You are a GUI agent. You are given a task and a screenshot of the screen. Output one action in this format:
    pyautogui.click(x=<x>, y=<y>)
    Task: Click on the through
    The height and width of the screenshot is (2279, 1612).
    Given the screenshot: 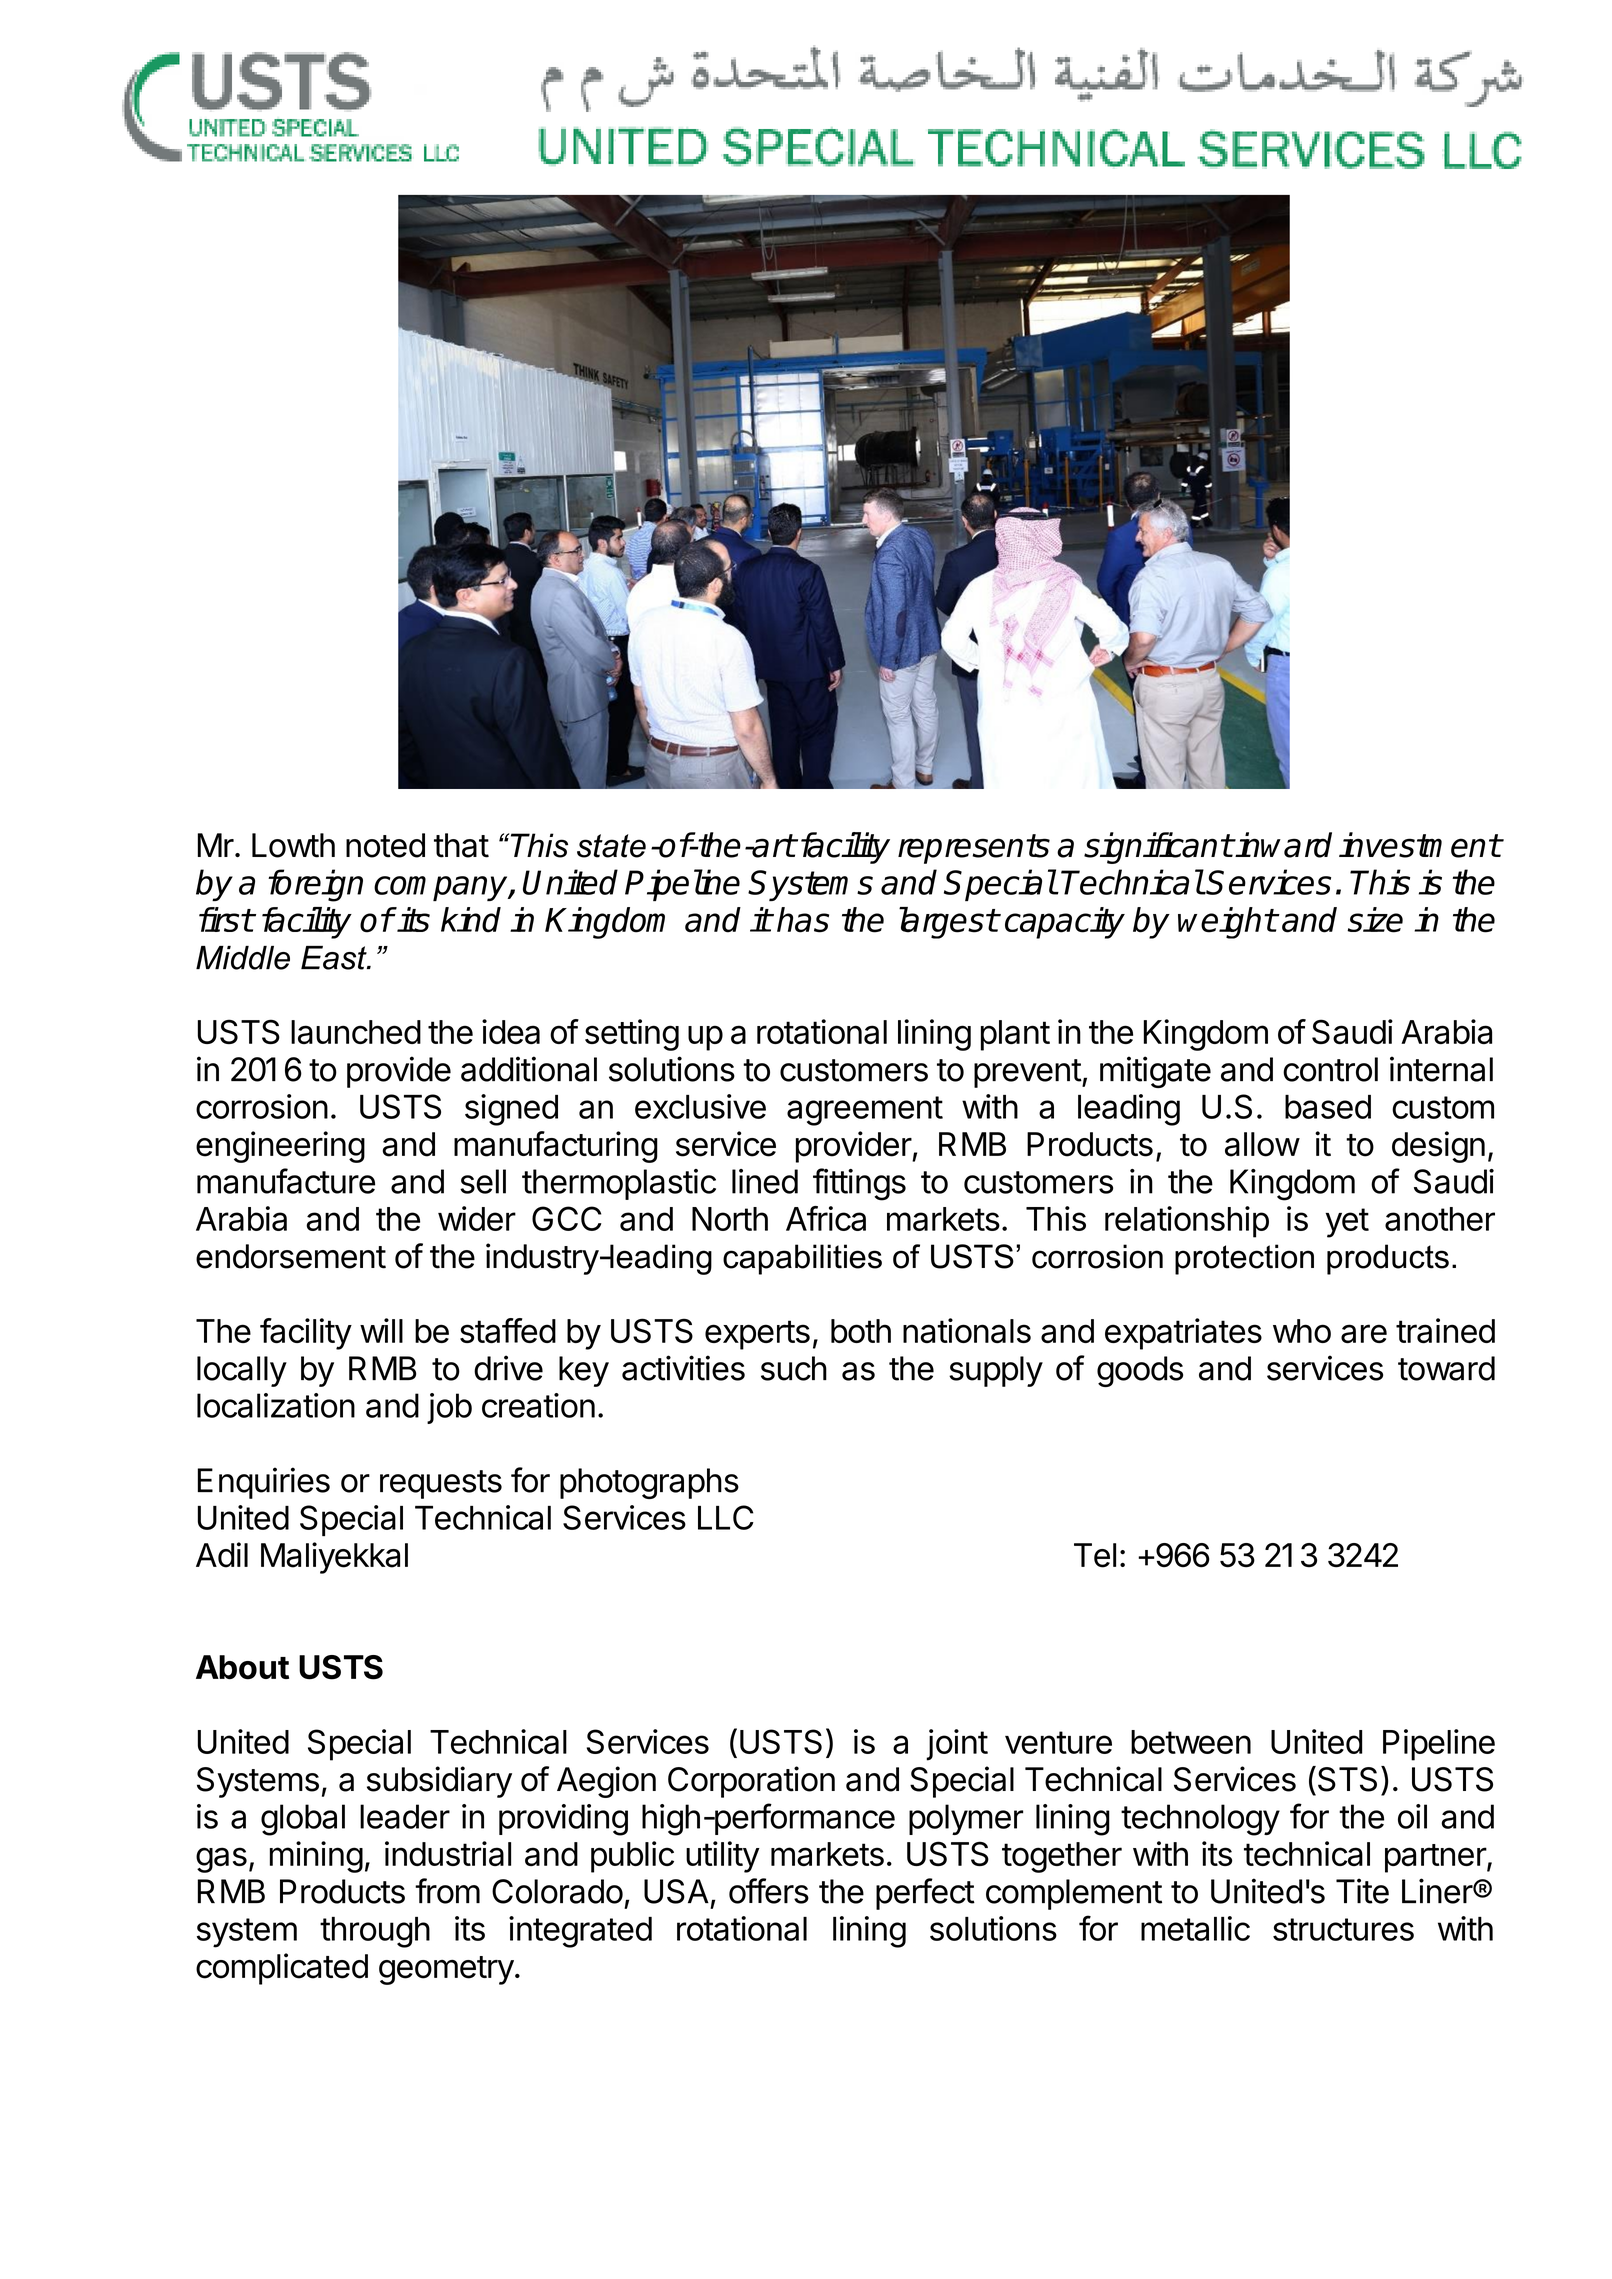 What is the action you would take?
    pyautogui.click(x=375, y=1932)
